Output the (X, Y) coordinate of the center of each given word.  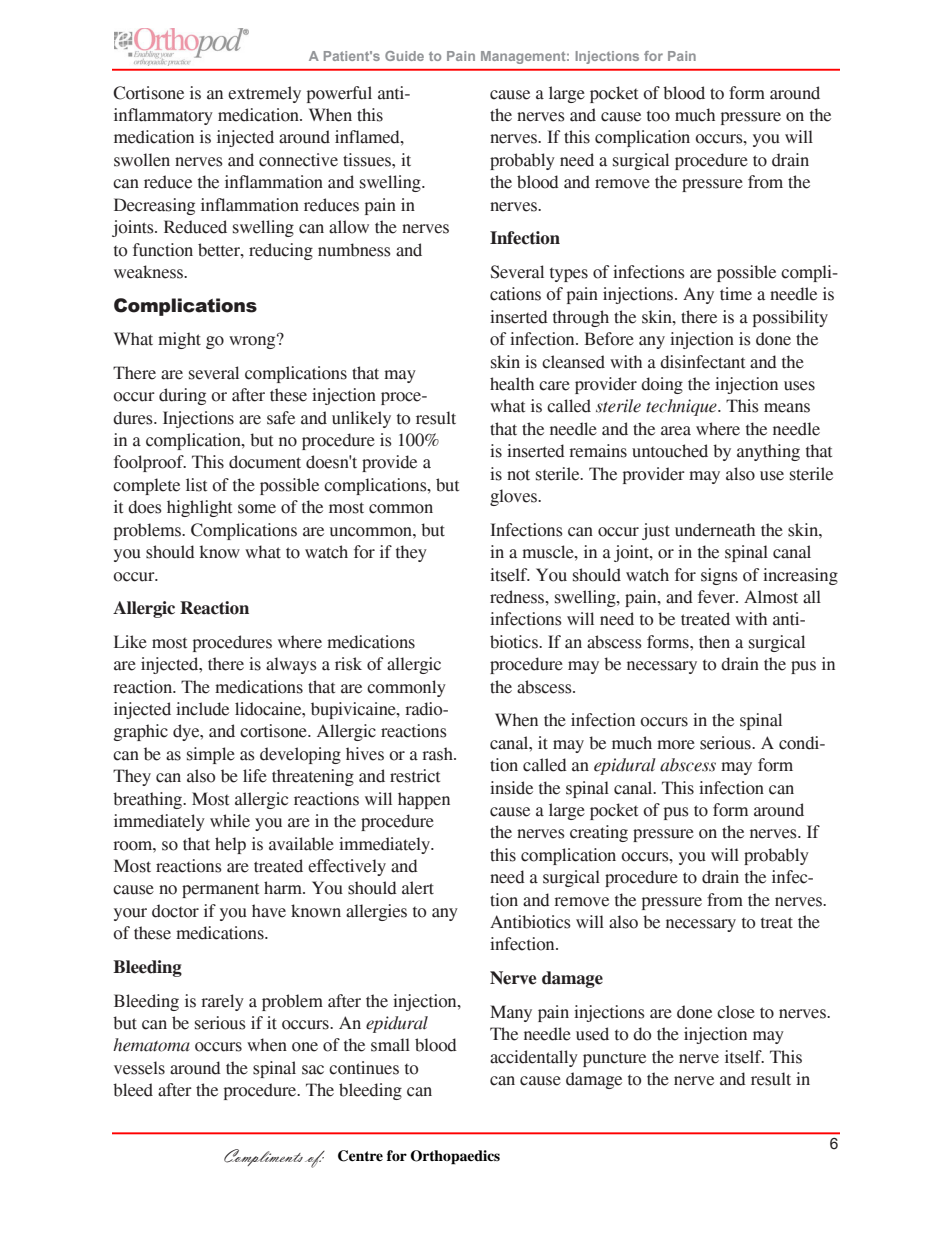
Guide (404, 56)
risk (348, 664)
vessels (139, 1068)
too (658, 116)
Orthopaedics (455, 1157)
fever (718, 597)
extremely (264, 94)
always (291, 665)
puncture (614, 1060)
